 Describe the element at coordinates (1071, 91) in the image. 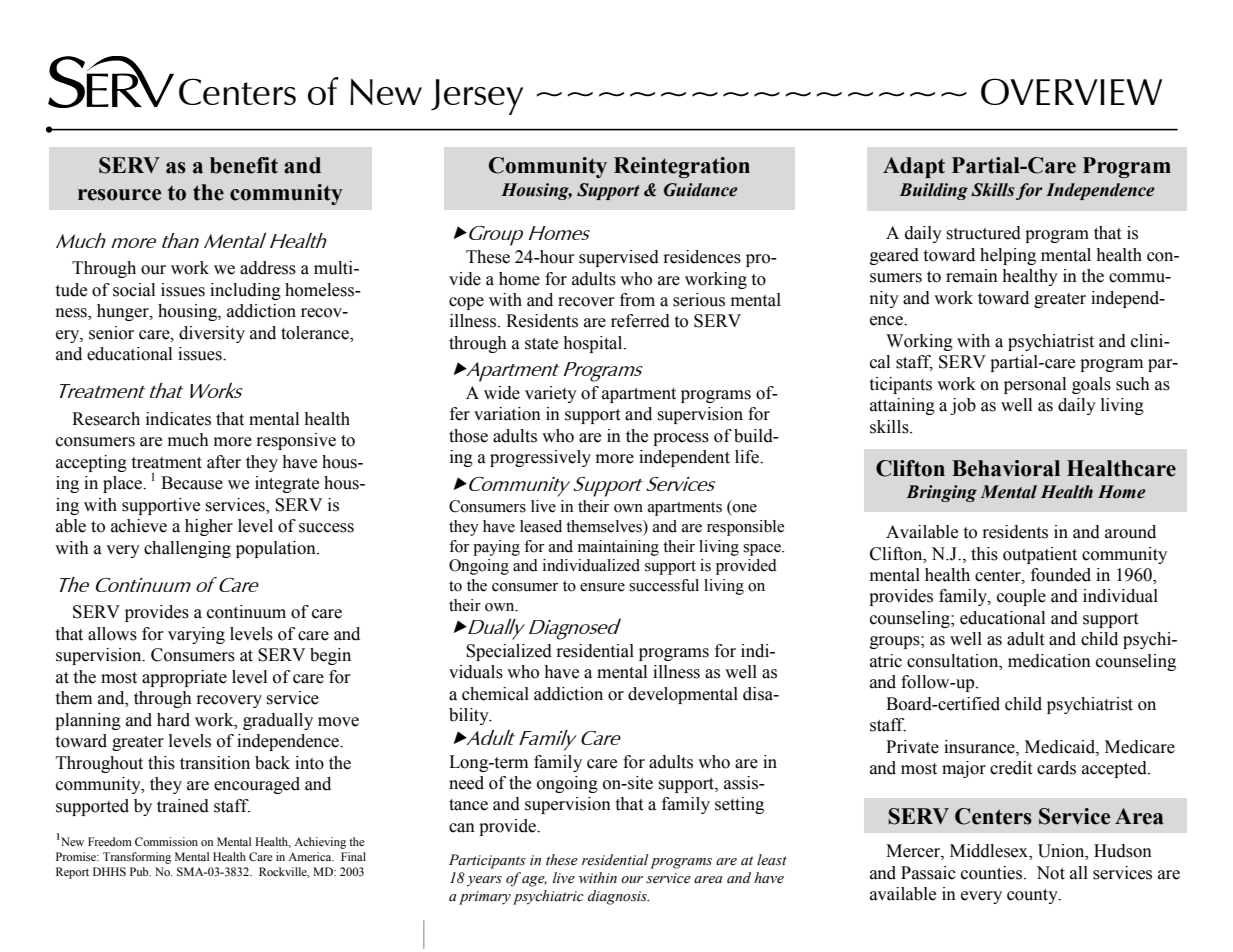

I see `OVERVIEW` at that location.
